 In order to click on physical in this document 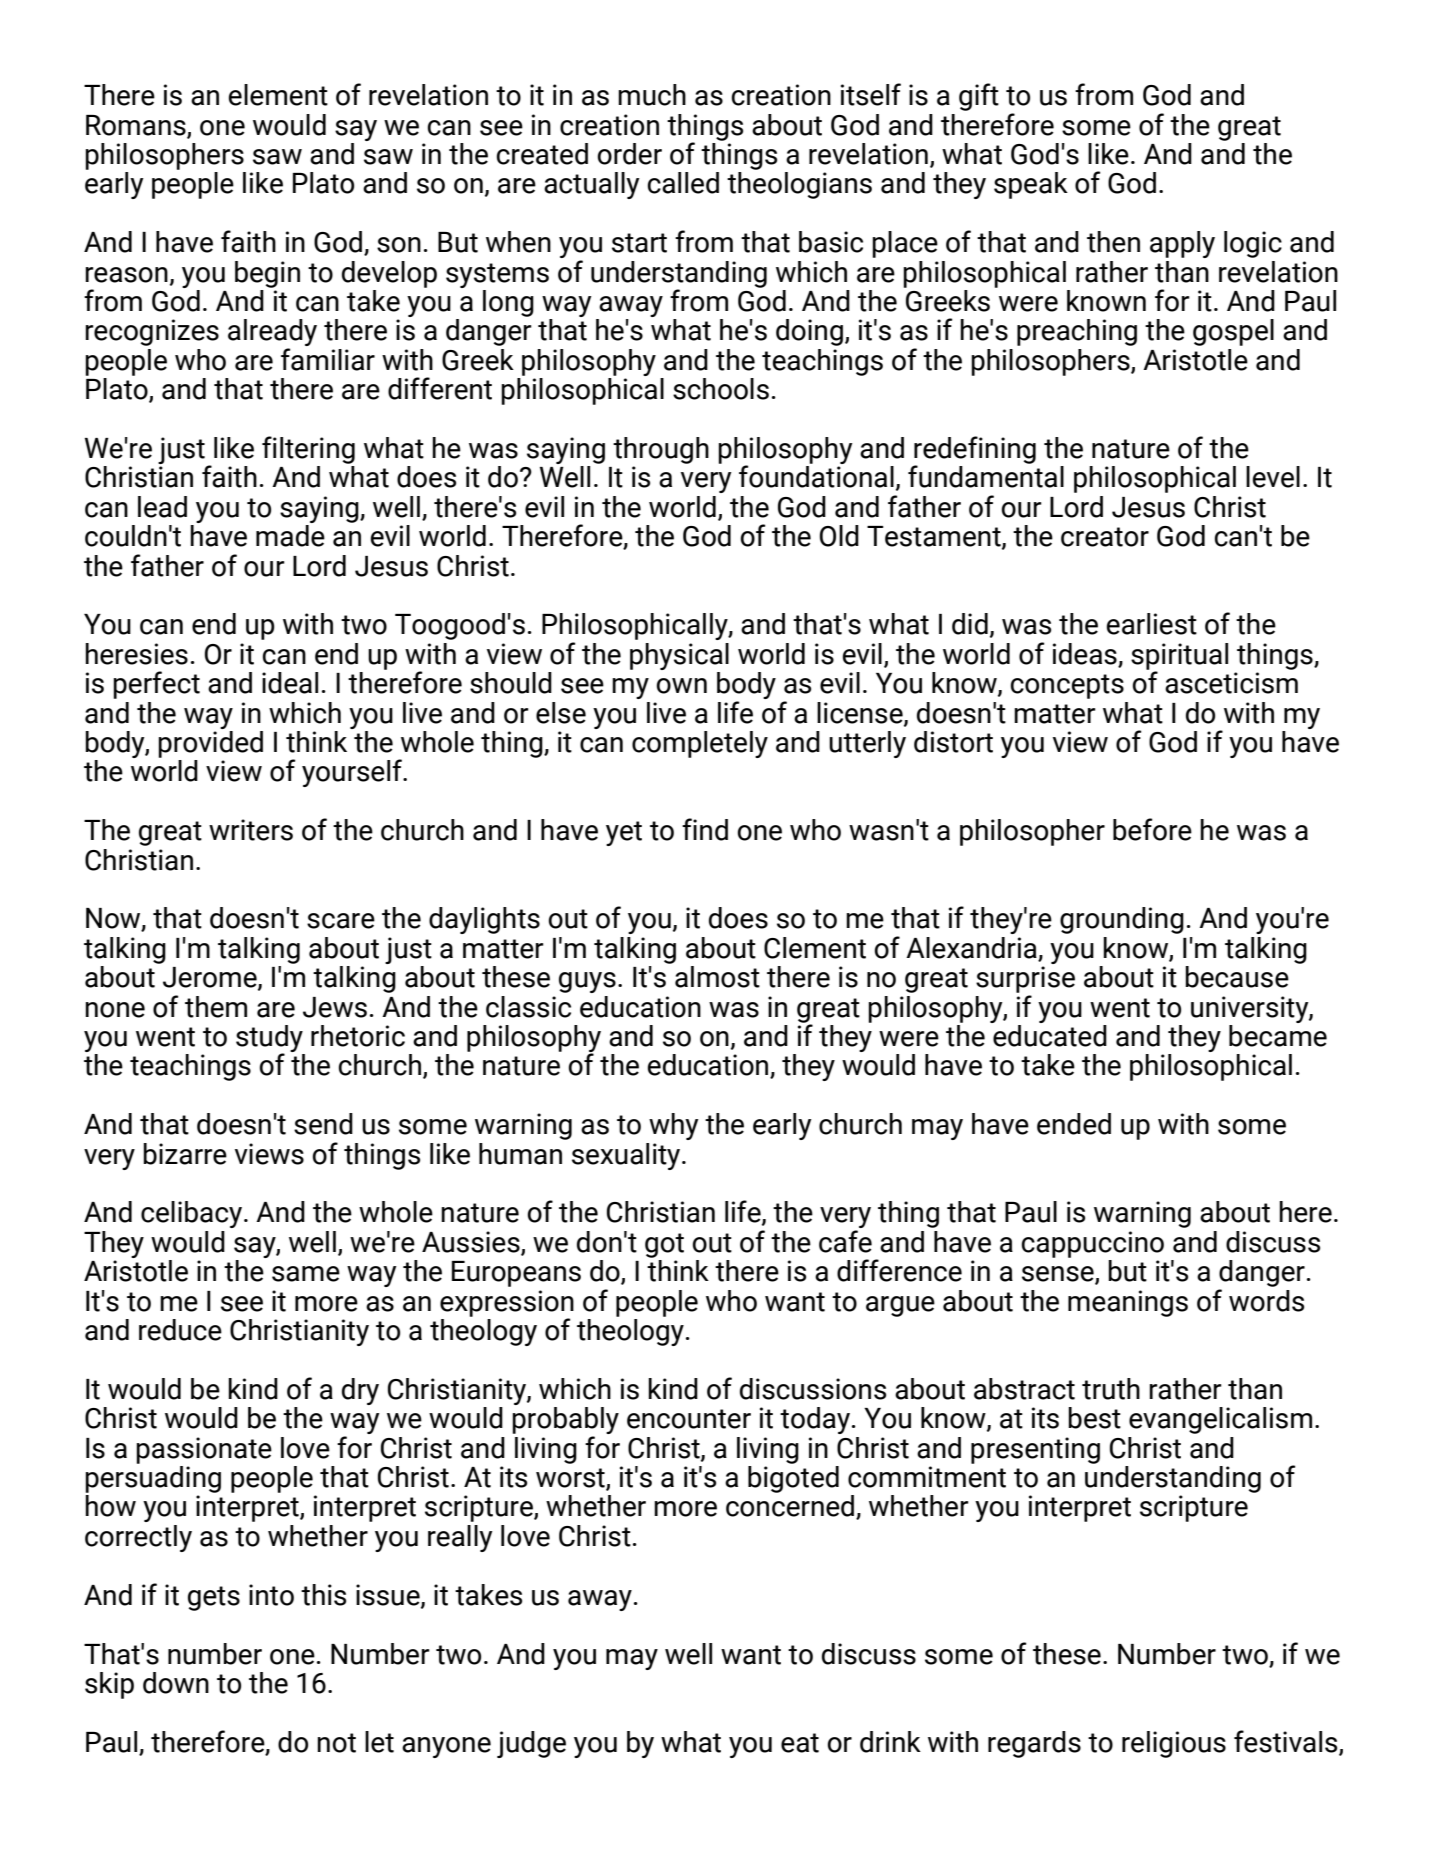, I will do `click(679, 656)`.
